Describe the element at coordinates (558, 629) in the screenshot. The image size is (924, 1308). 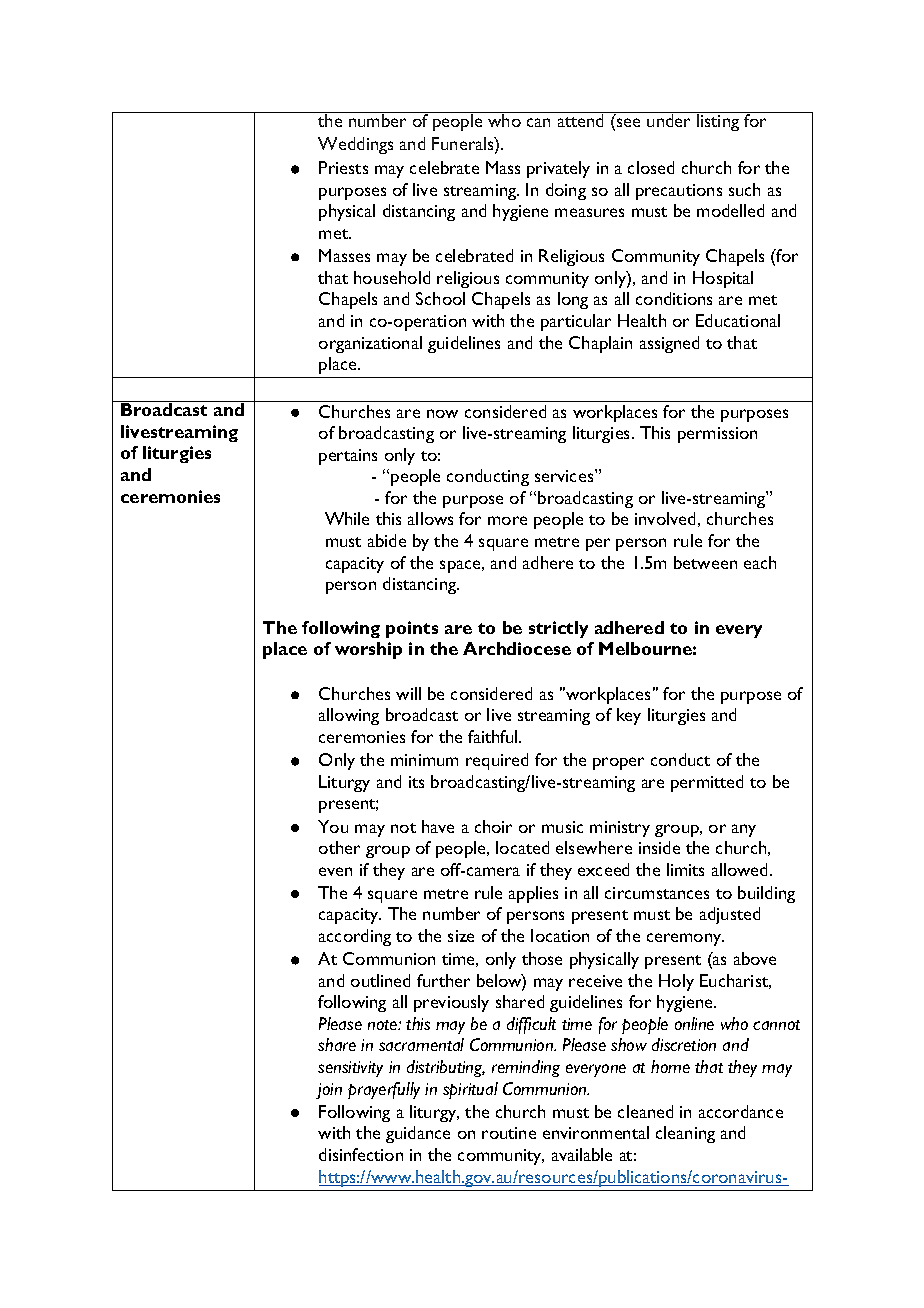
I see `strictly` at that location.
